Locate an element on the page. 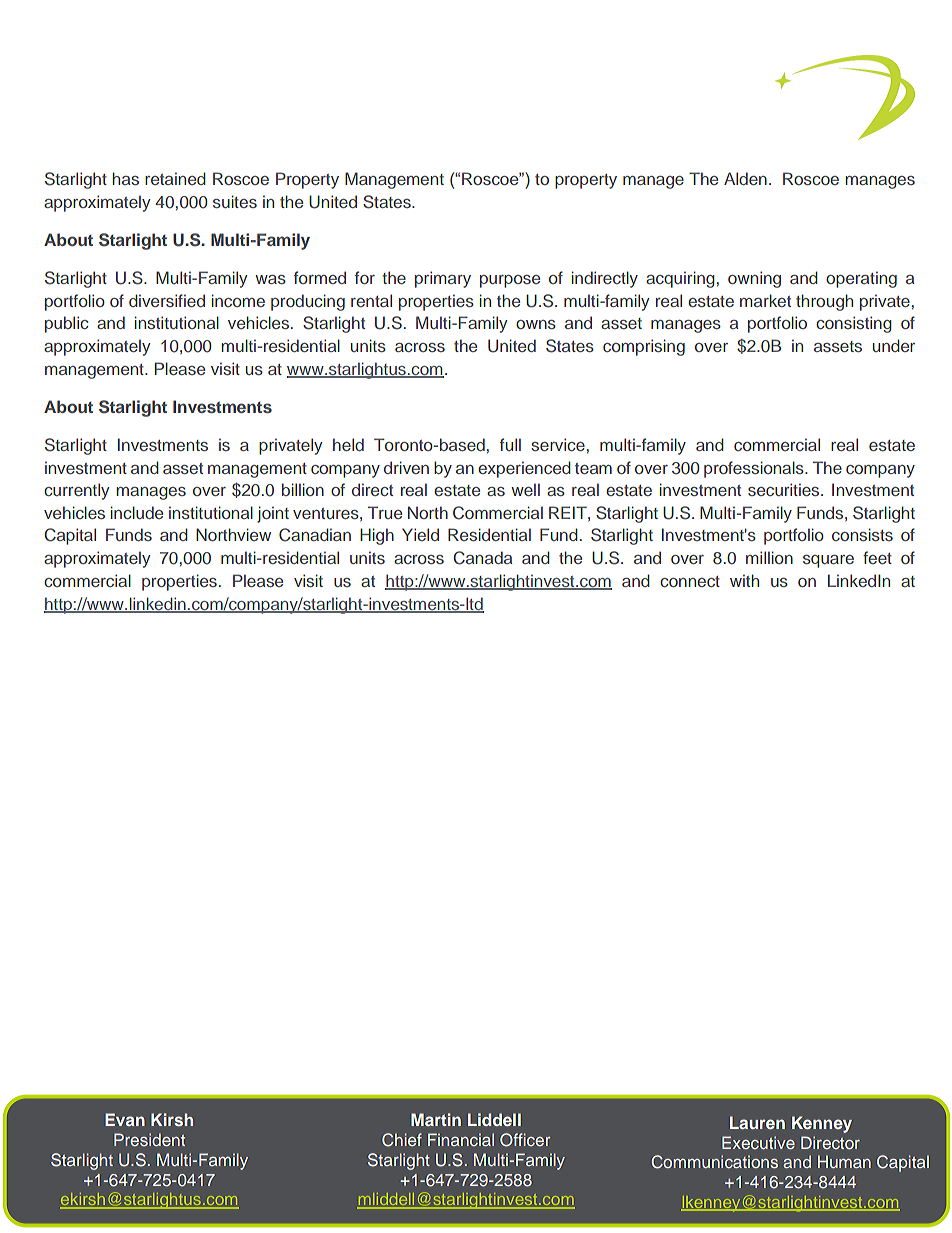 Image resolution: width=952 pixels, height=1233 pixels. Financial is located at coordinates (461, 1139).
